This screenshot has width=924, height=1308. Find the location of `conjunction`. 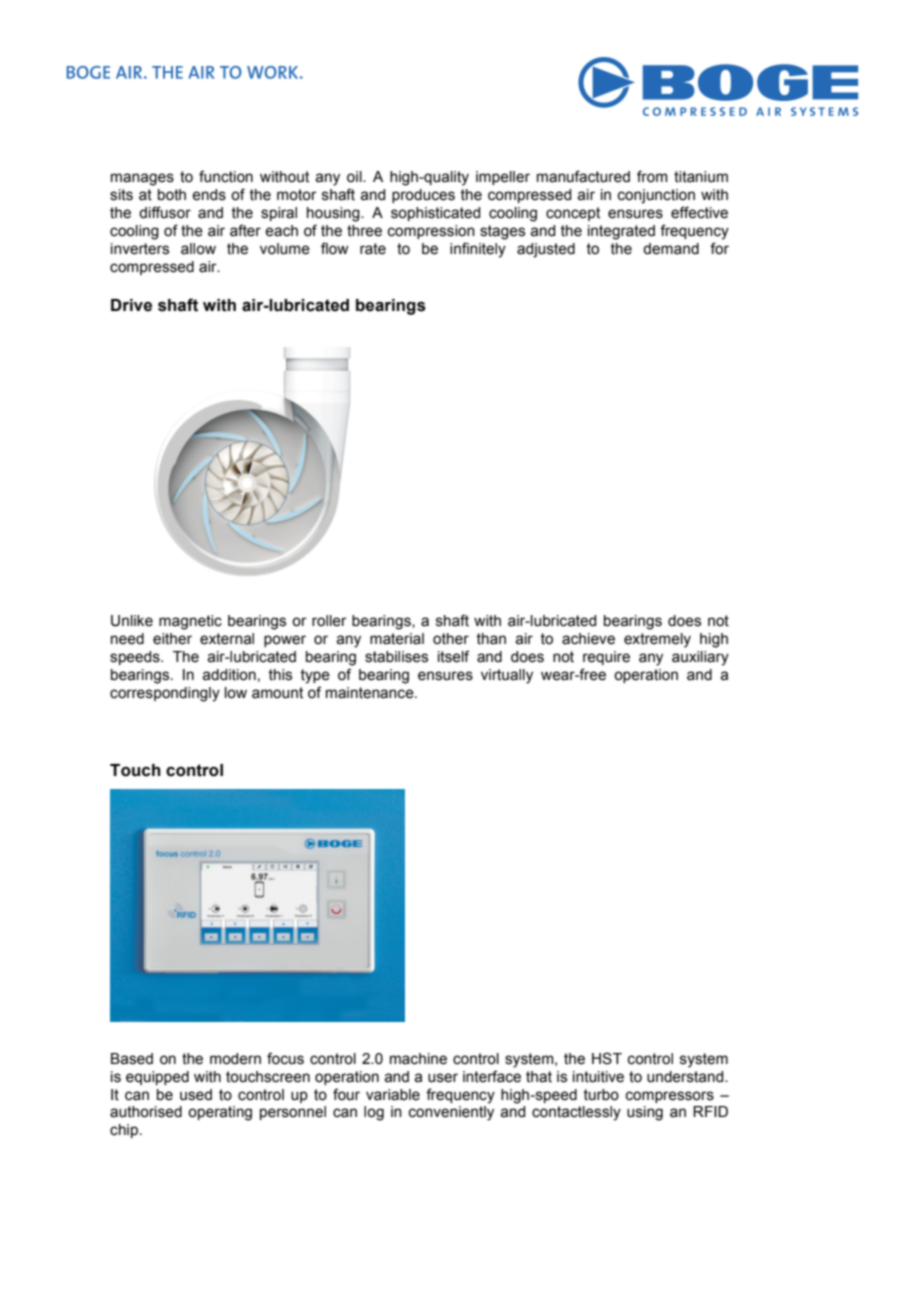

conjunction is located at coordinates (656, 196).
